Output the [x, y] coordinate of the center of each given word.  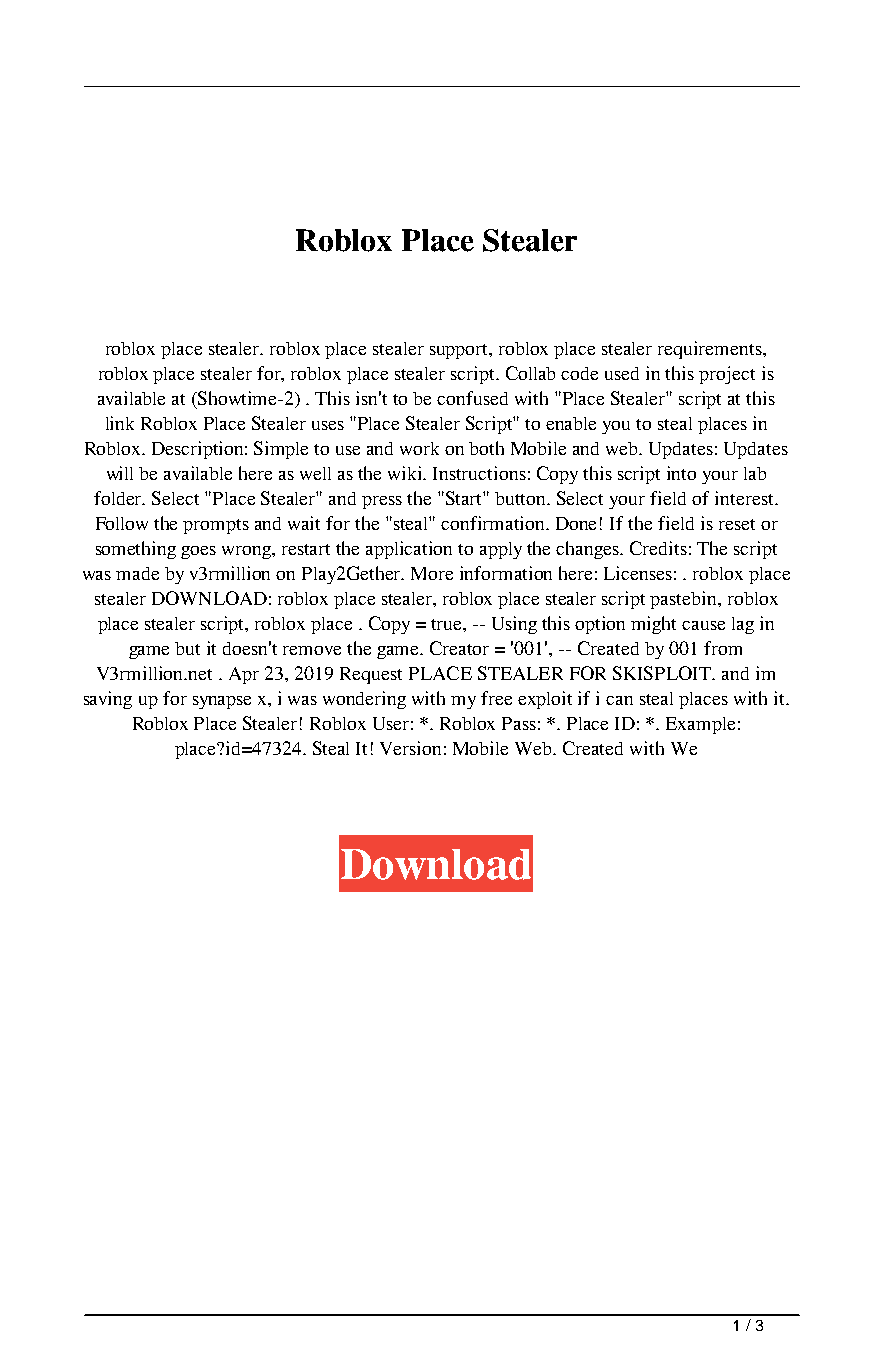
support [460, 351]
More [432, 573]
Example [700, 725]
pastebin [685, 600]
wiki [406, 473]
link [120, 423]
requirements [711, 350]
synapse [222, 702]
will [120, 473]
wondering [364, 700]
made [137, 573]
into [681, 473]
